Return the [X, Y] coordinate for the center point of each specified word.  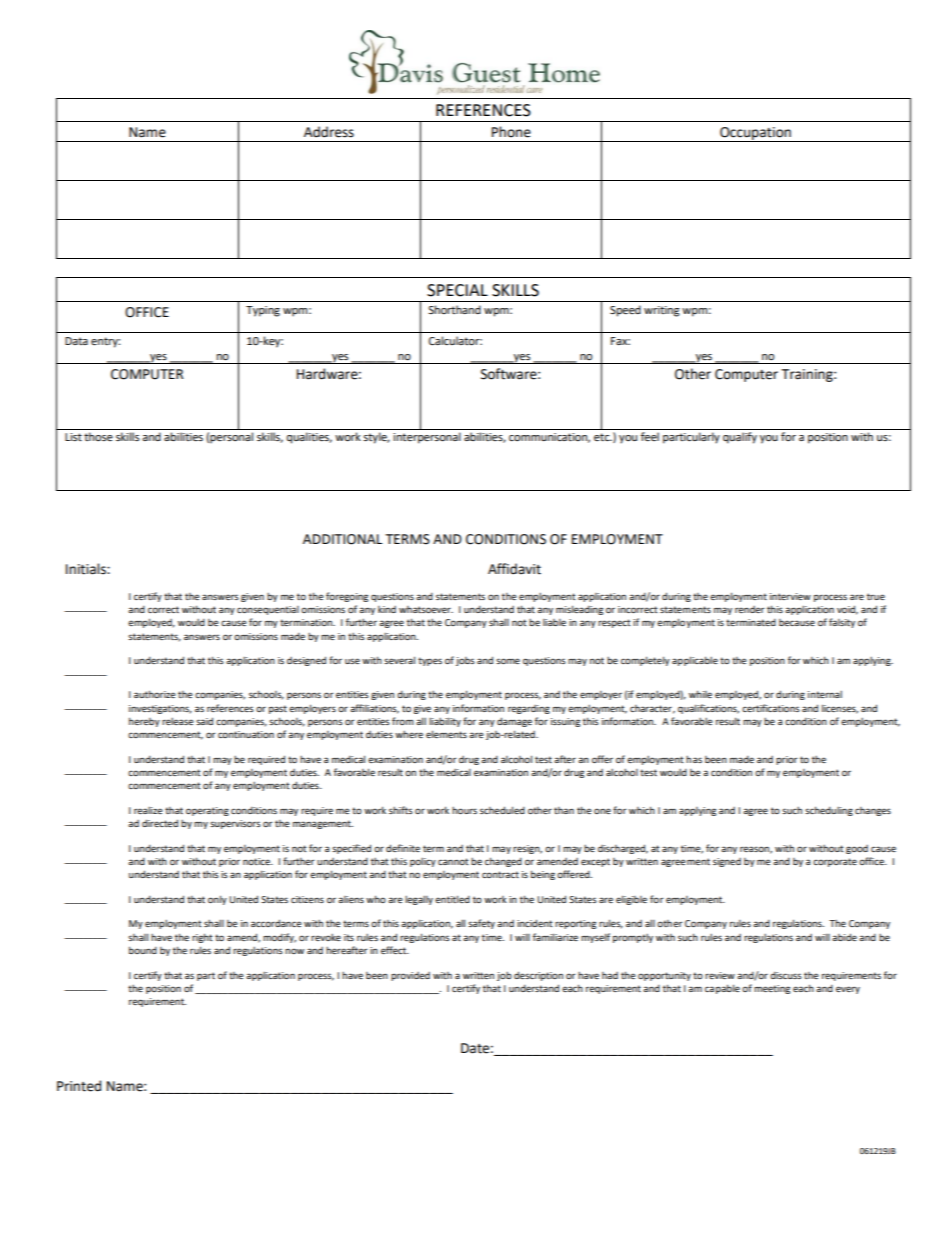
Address [329, 132]
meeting [772, 989]
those [98, 436]
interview [790, 596]
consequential [268, 610]
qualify [740, 438]
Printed [79, 1086]
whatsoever [426, 609]
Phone [511, 132]
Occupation [755, 134]
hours [464, 810]
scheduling [829, 811]
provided [410, 976]
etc [603, 437]
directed [160, 823]
